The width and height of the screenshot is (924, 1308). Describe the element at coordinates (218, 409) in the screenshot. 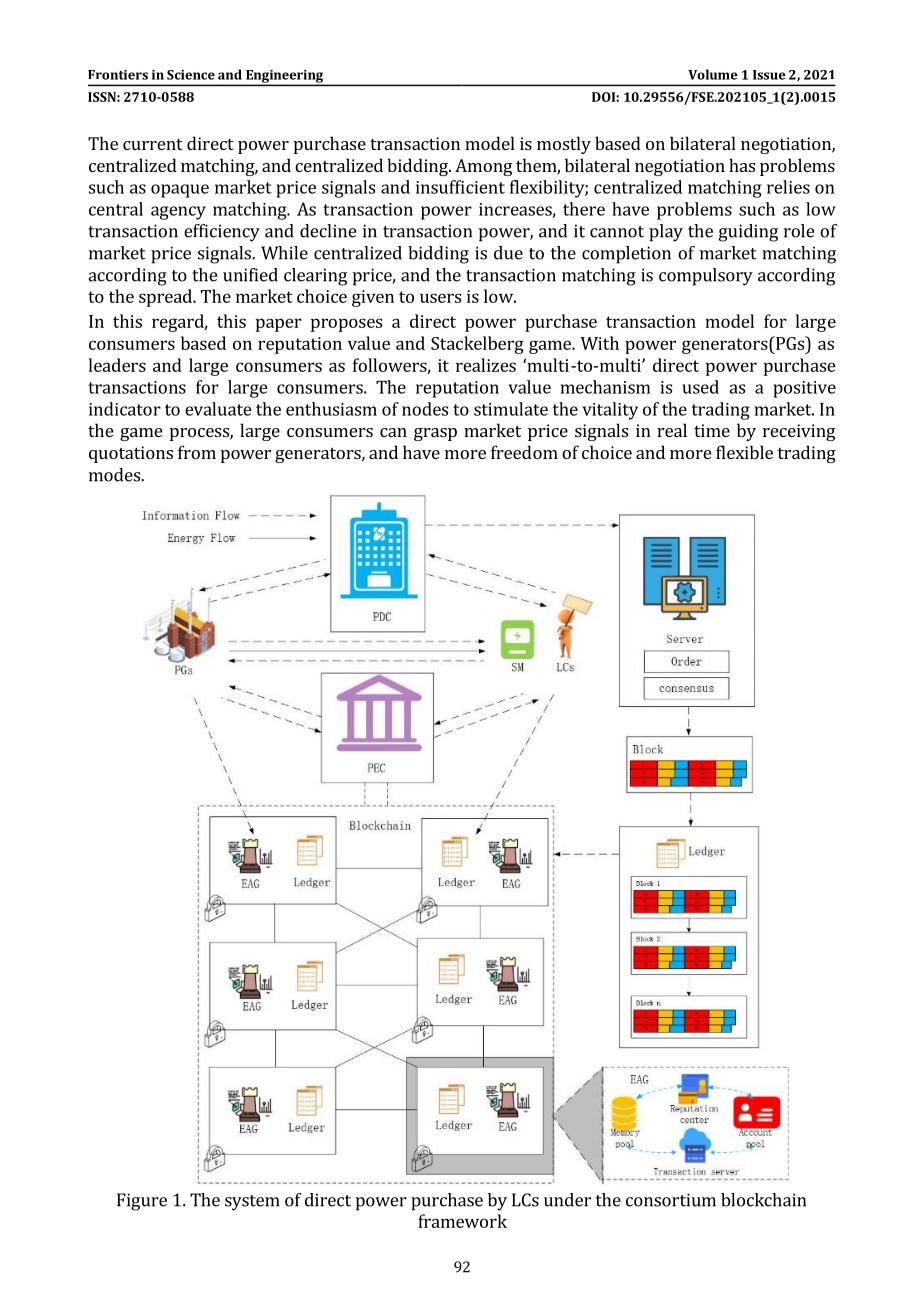

I see `evaluate` at that location.
